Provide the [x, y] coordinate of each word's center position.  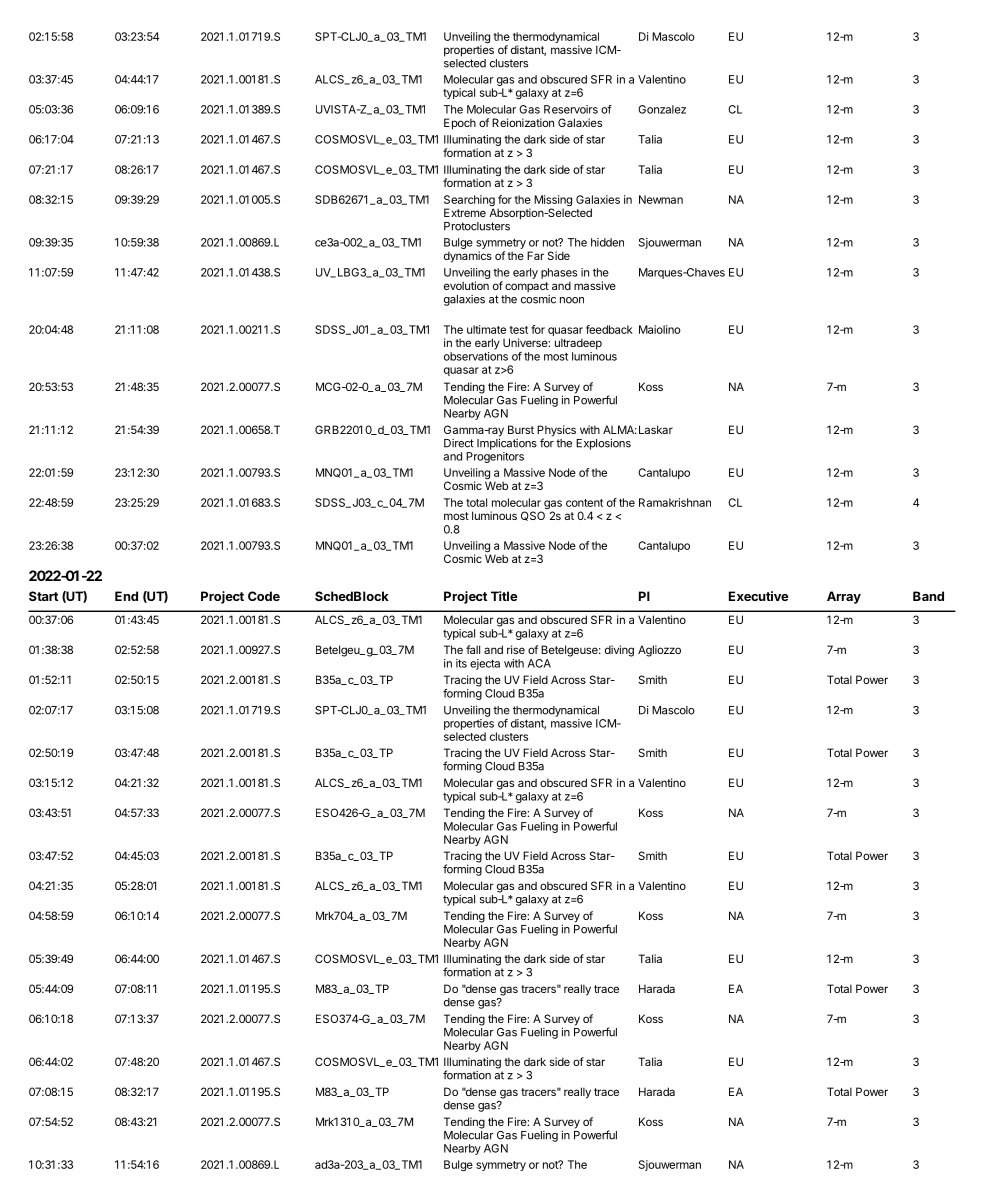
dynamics [468, 257]
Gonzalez [662, 109]
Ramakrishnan [675, 502]
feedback [609, 329]
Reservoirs [571, 109]
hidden [607, 242]
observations [476, 356]
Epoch [460, 124]
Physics [556, 432]
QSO [533, 516]
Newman [661, 199]
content [584, 503]
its [461, 663]
